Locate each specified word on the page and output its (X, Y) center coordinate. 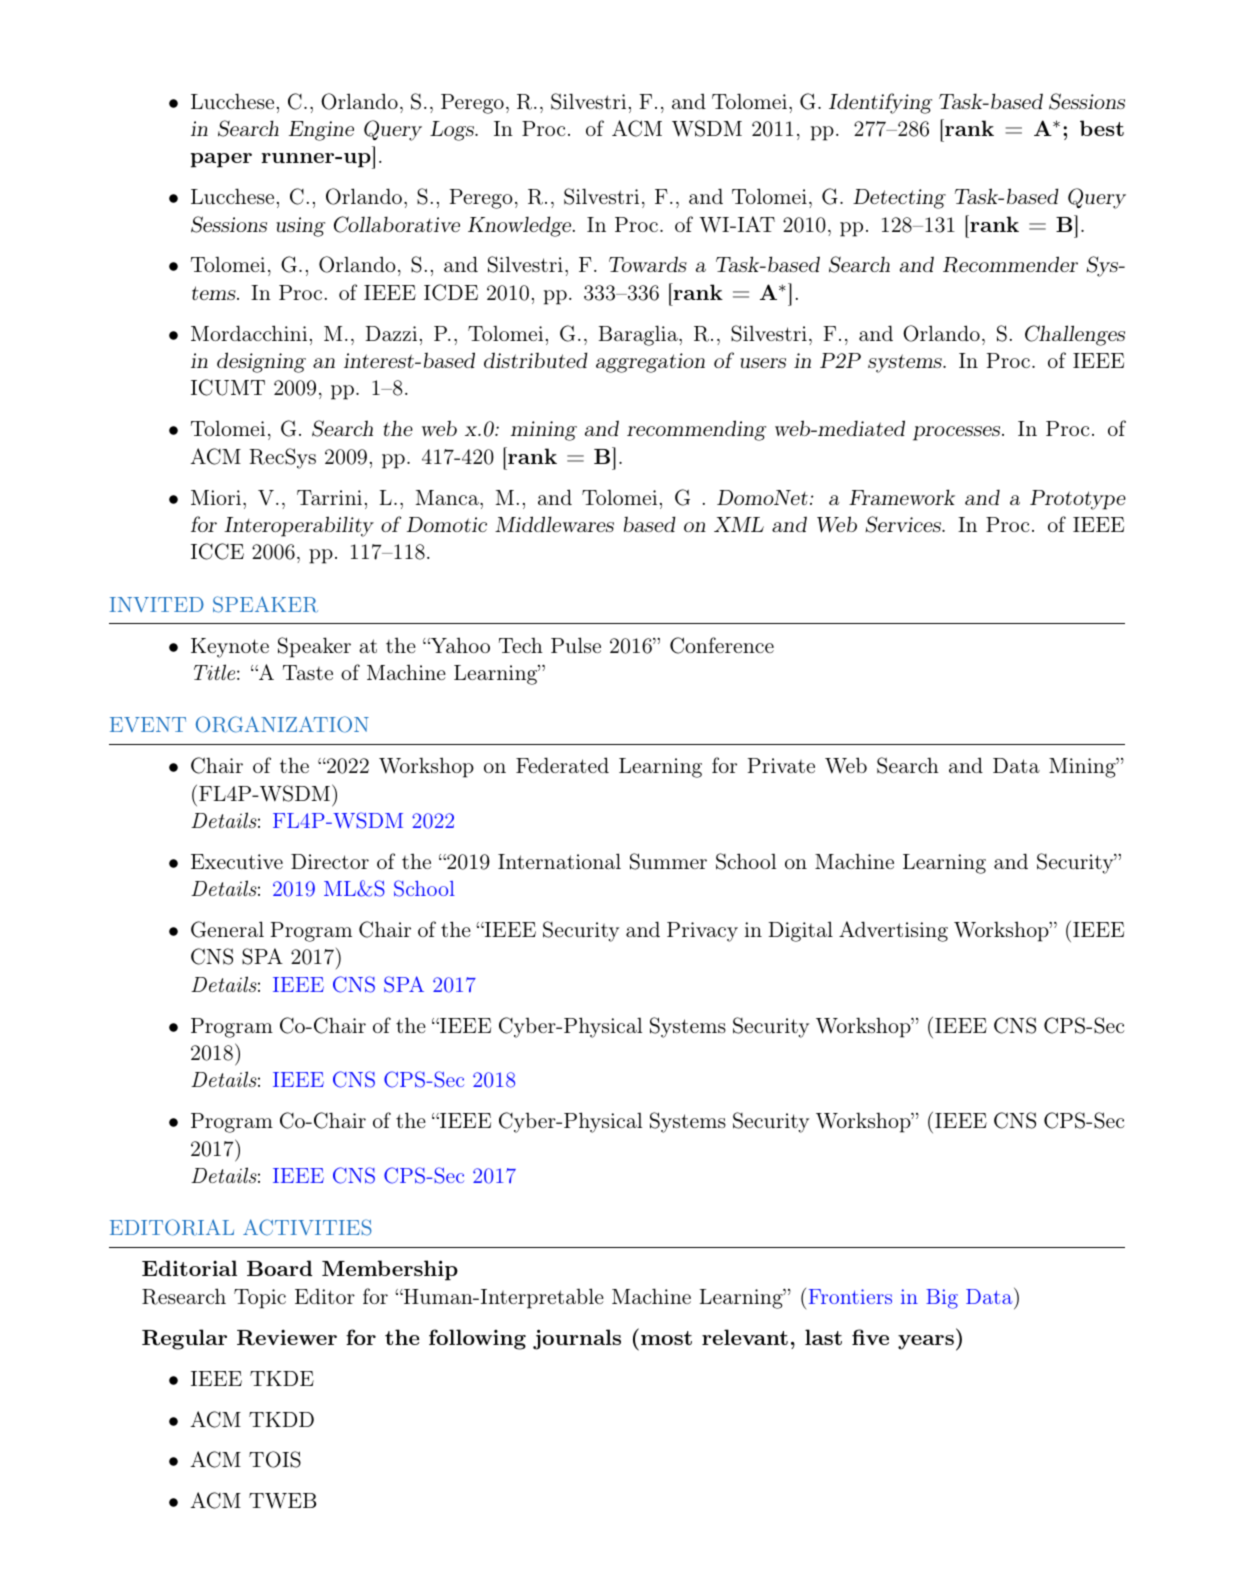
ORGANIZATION (282, 724)
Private (781, 765)
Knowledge (519, 226)
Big (942, 1299)
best (1102, 128)
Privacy (702, 932)
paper (221, 160)
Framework (902, 497)
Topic (260, 1299)
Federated (562, 765)
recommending (696, 430)
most (665, 1337)
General (227, 929)
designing (261, 362)
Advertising (893, 931)
